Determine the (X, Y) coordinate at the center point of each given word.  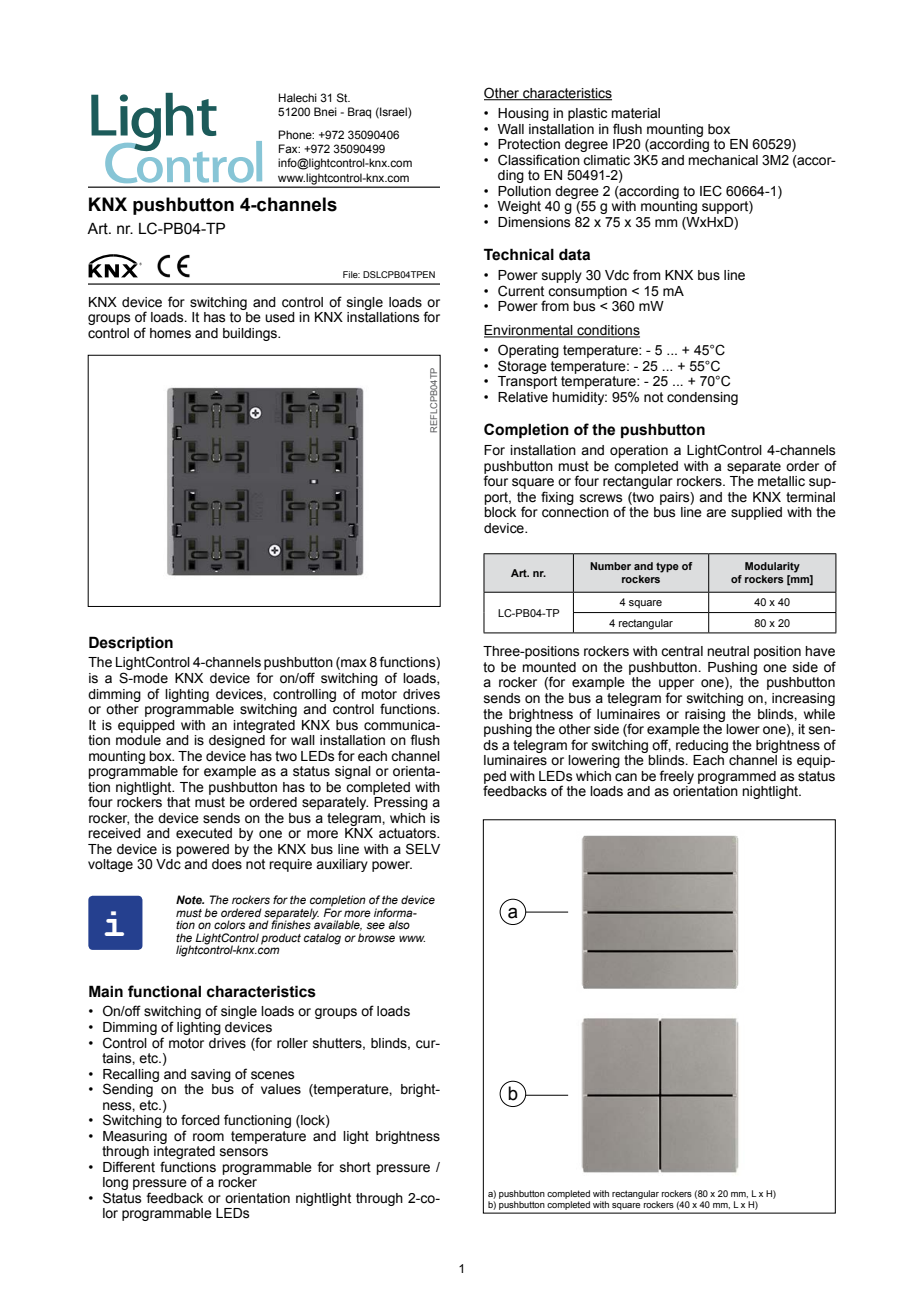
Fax (289, 148)
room (208, 1137)
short (355, 1167)
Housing (523, 114)
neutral (728, 651)
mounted (549, 667)
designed (237, 741)
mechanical (723, 160)
